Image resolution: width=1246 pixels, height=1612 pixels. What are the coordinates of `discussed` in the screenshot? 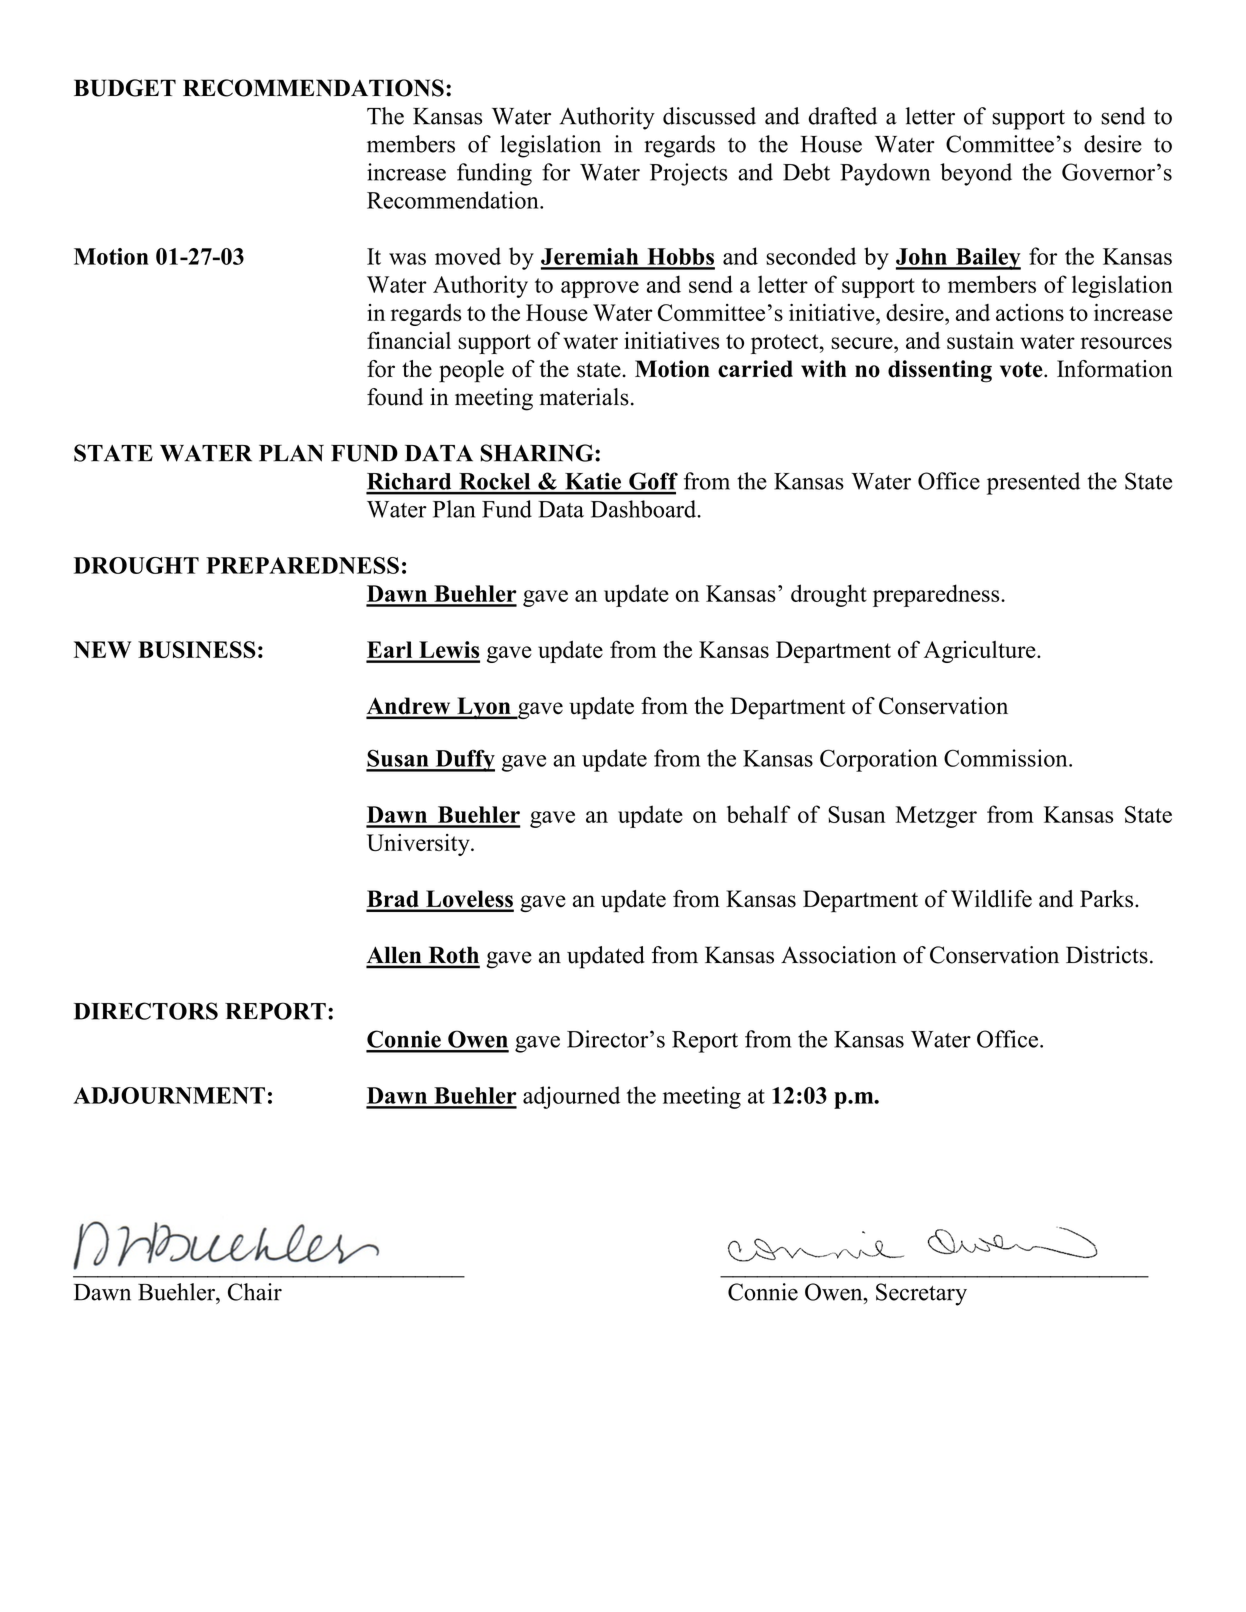 It's located at (709, 116).
